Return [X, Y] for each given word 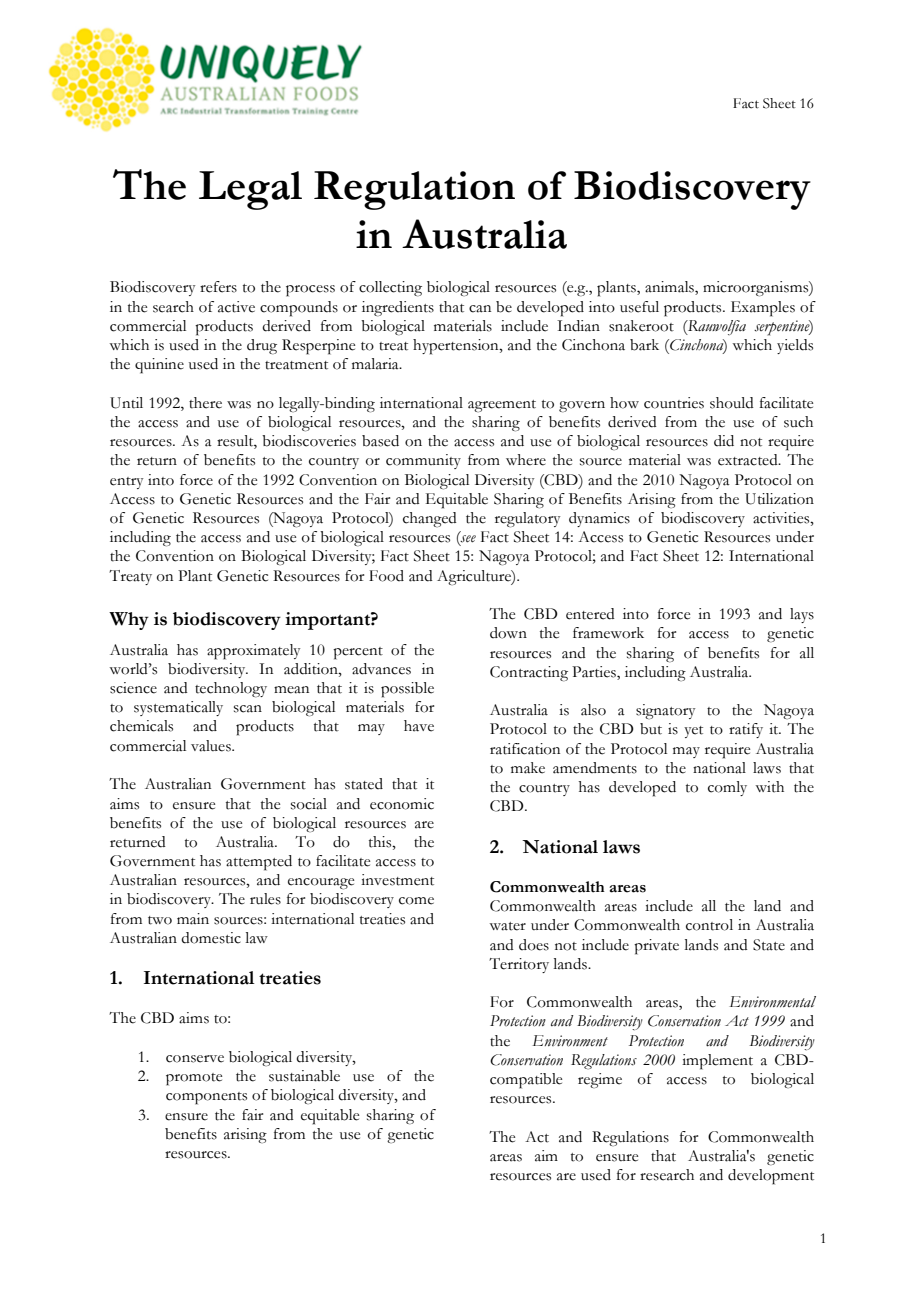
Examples [763, 309]
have [419, 726]
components [206, 1098]
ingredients [398, 309]
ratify [746, 730]
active [236, 307]
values [212, 746]
